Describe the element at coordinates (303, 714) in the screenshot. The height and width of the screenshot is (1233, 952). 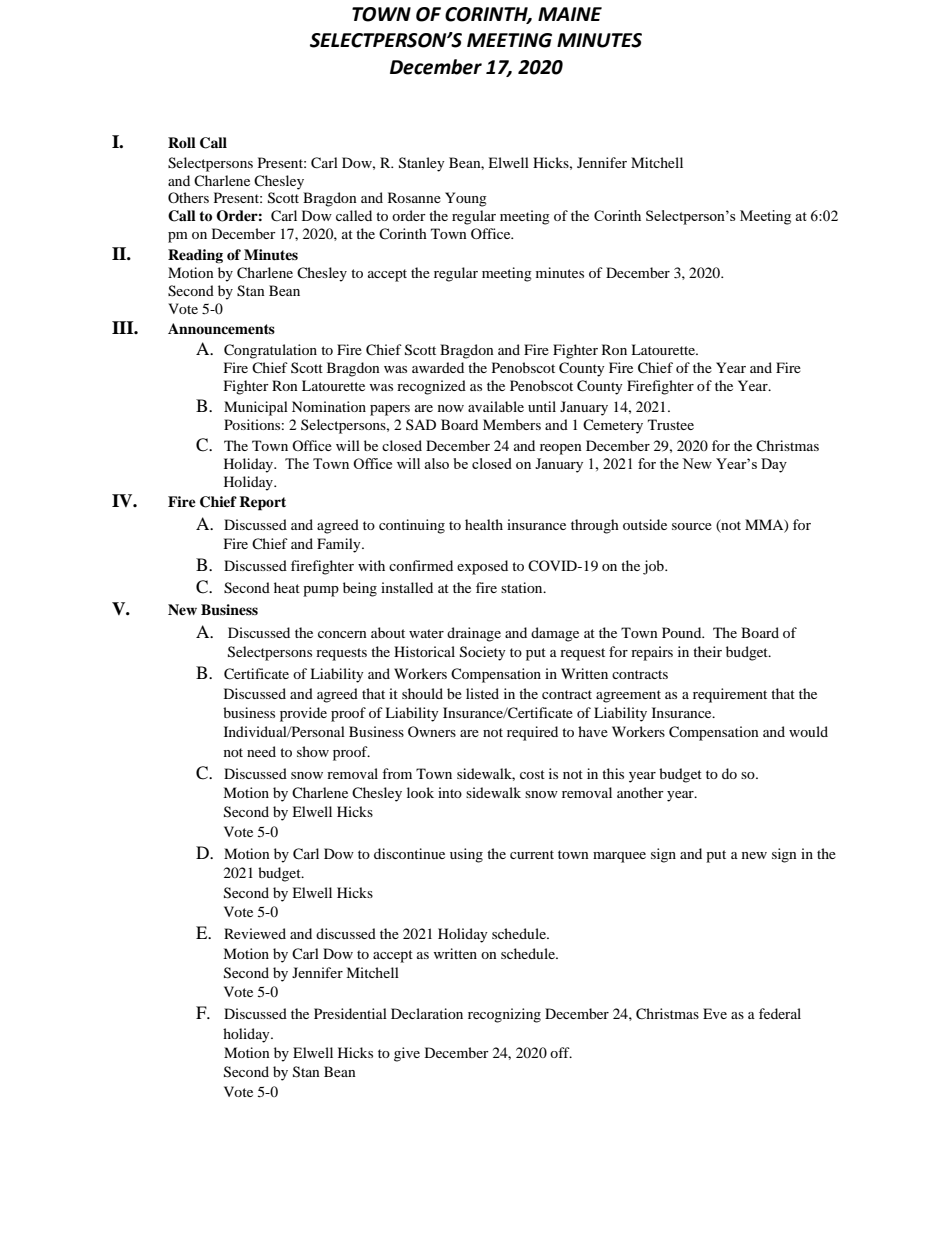
I see `provide` at that location.
